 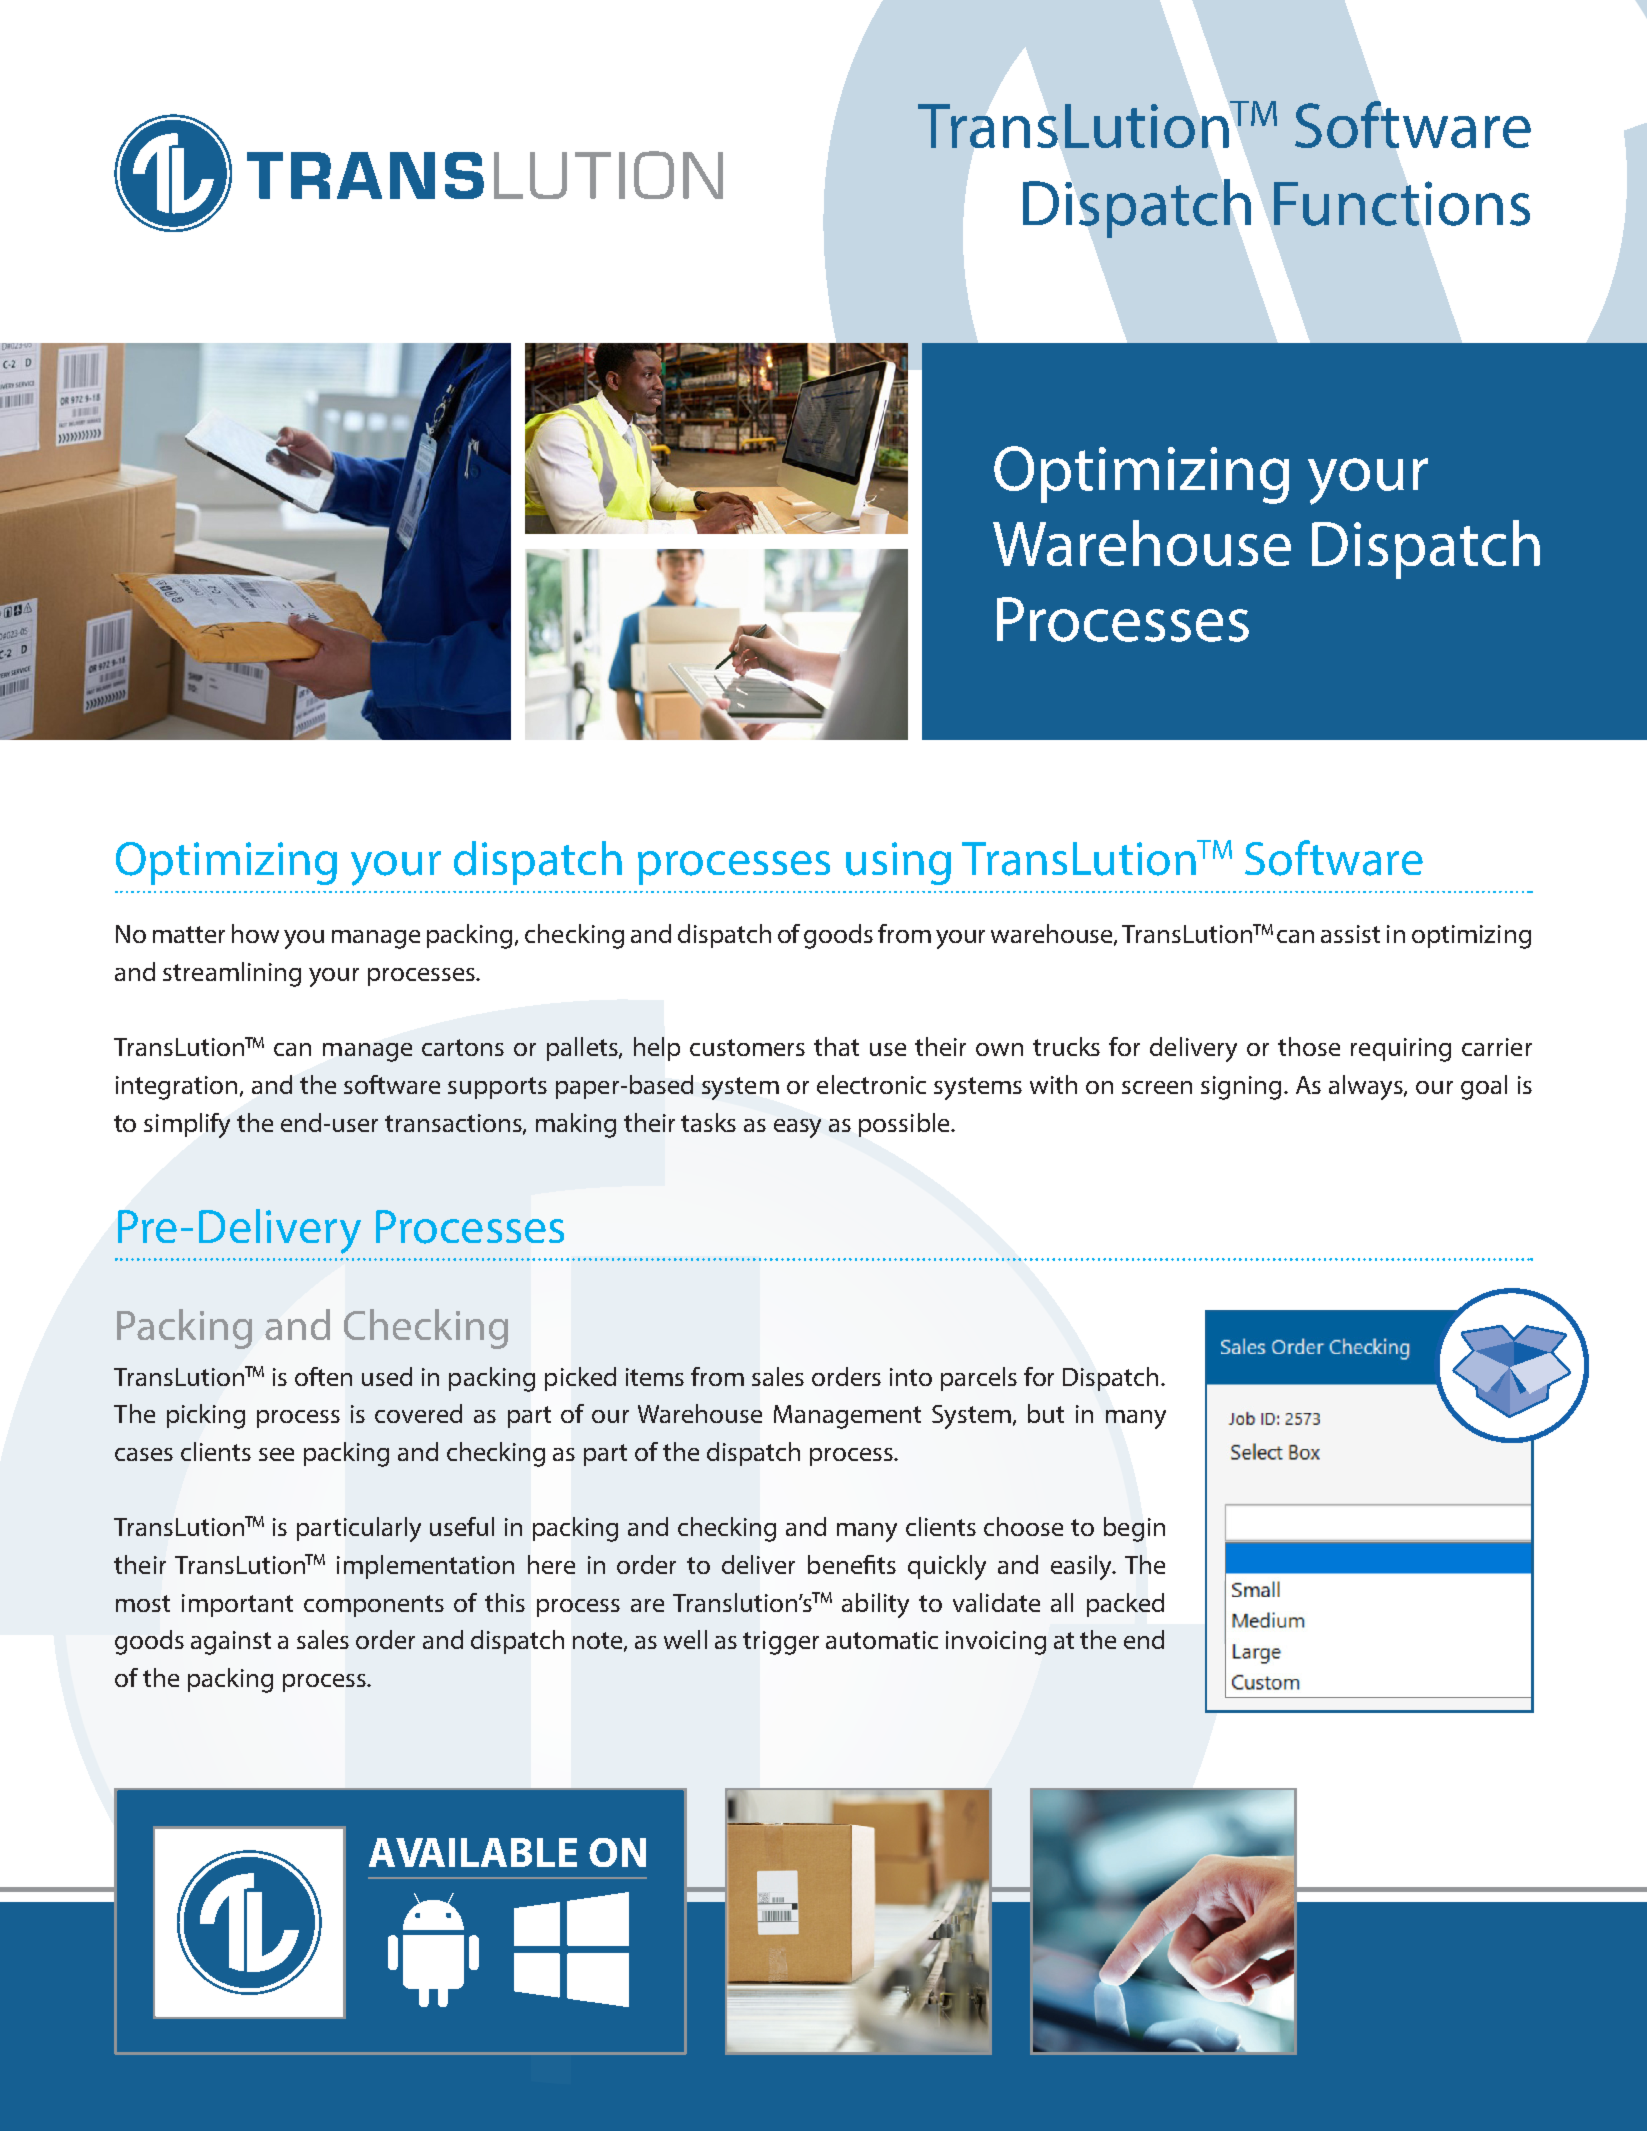 What do you see at coordinates (255, 933) in the screenshot?
I see `how` at bounding box center [255, 933].
